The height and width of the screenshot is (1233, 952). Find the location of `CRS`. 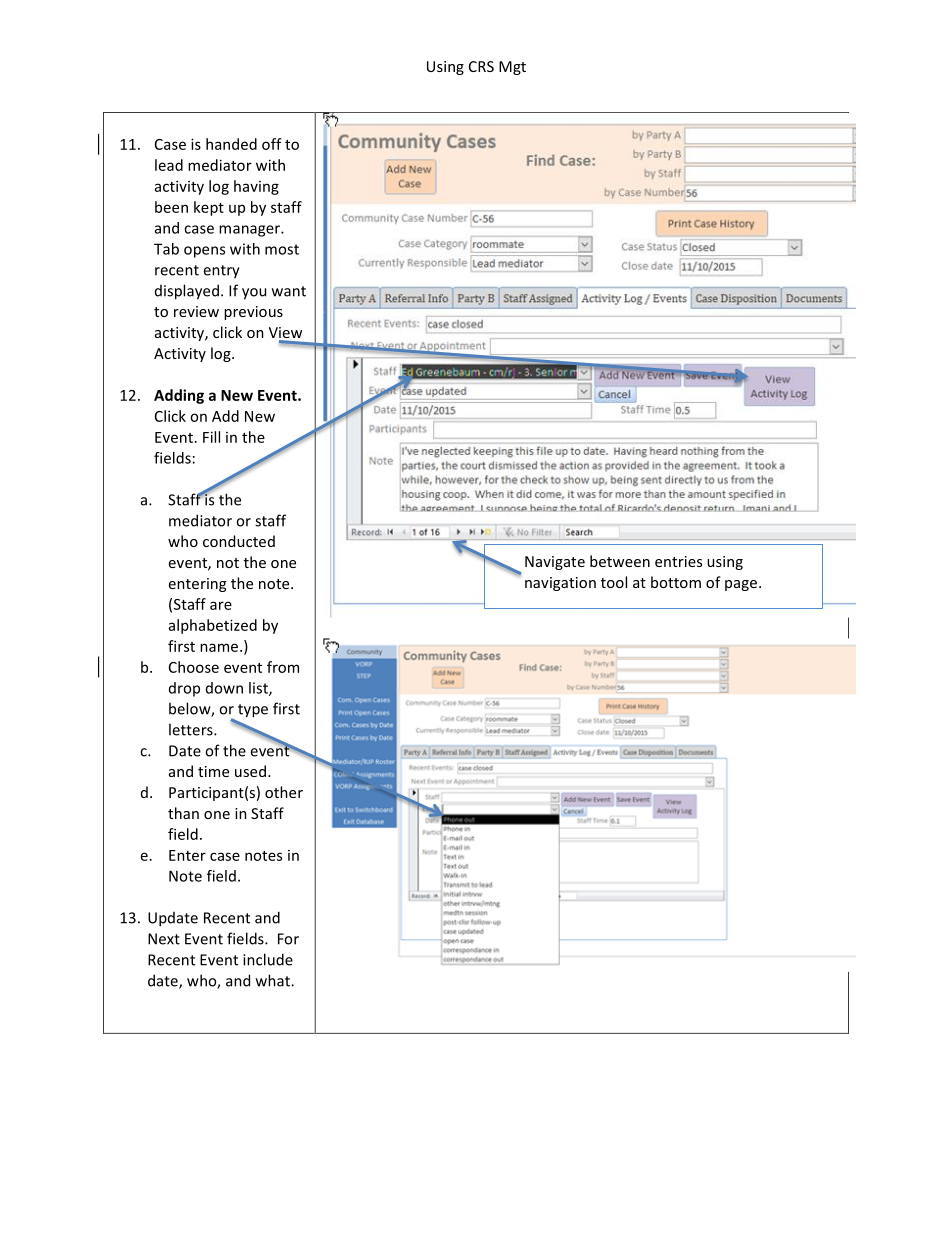

CRS is located at coordinates (481, 66).
